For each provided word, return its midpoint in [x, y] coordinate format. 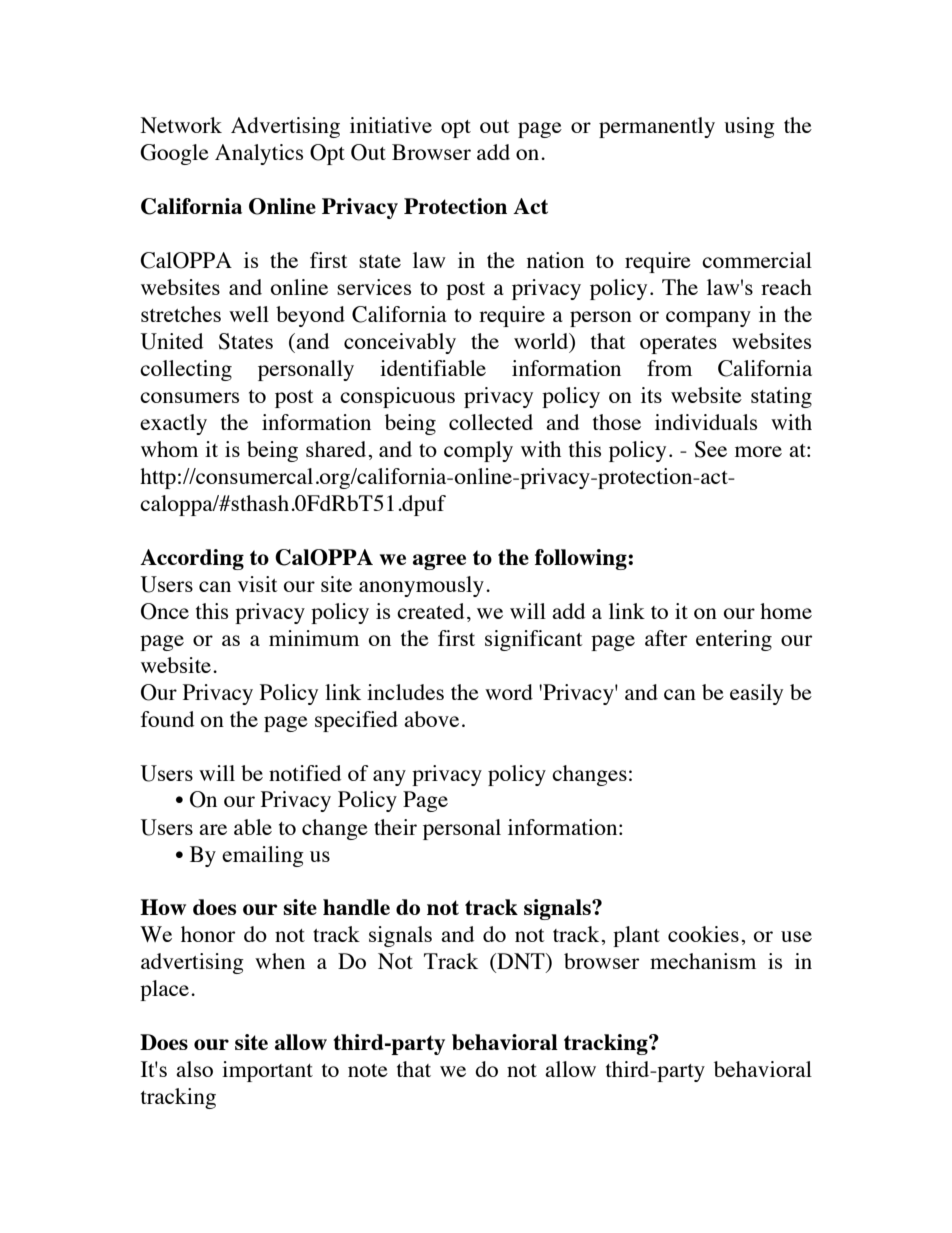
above [431, 719]
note [368, 1070]
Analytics [259, 154]
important [267, 1071]
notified [305, 773]
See [711, 449]
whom [169, 449]
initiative [391, 125]
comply [478, 451]
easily [756, 694]
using [749, 127]
